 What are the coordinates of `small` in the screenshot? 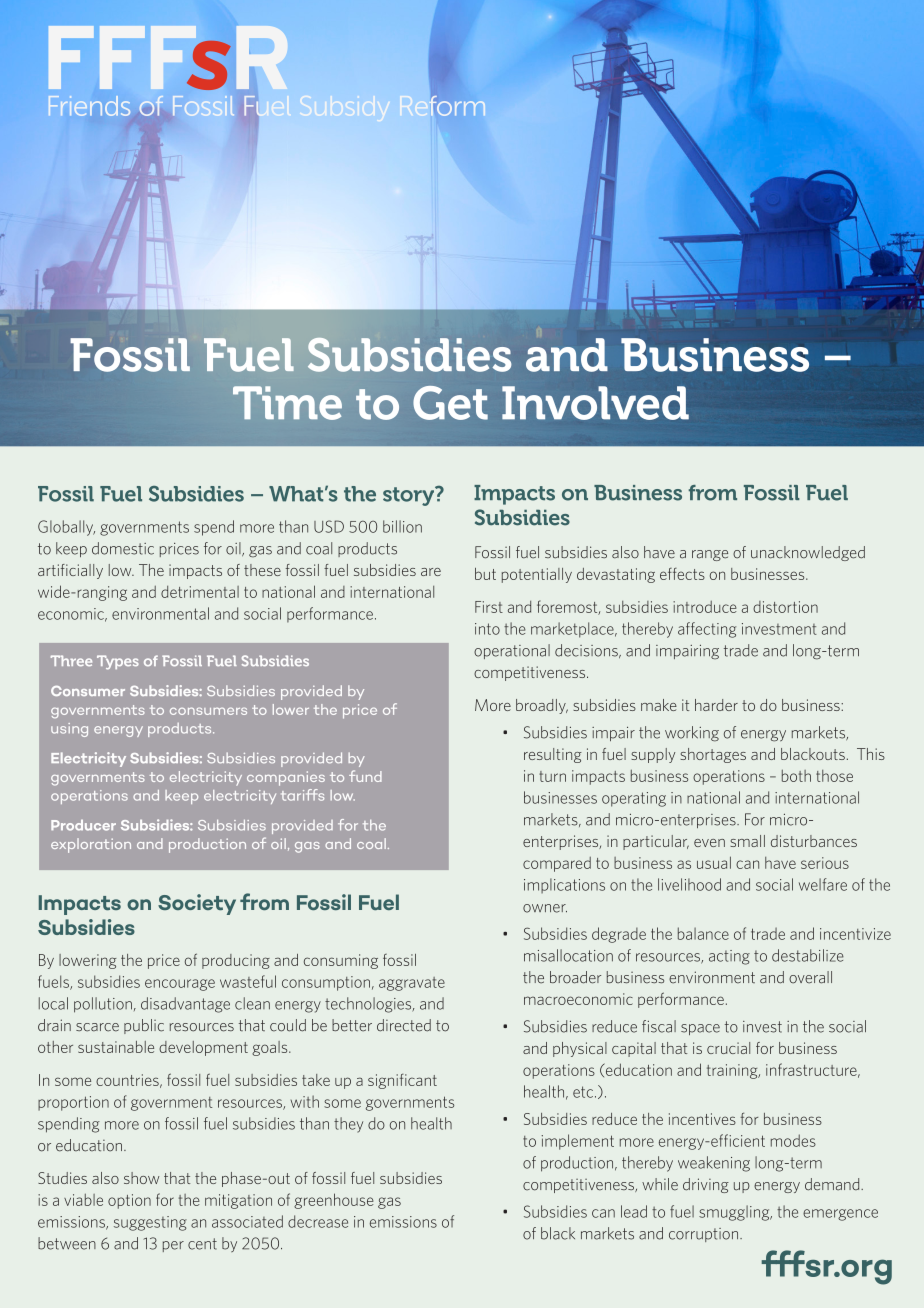 It's located at (747, 841).
